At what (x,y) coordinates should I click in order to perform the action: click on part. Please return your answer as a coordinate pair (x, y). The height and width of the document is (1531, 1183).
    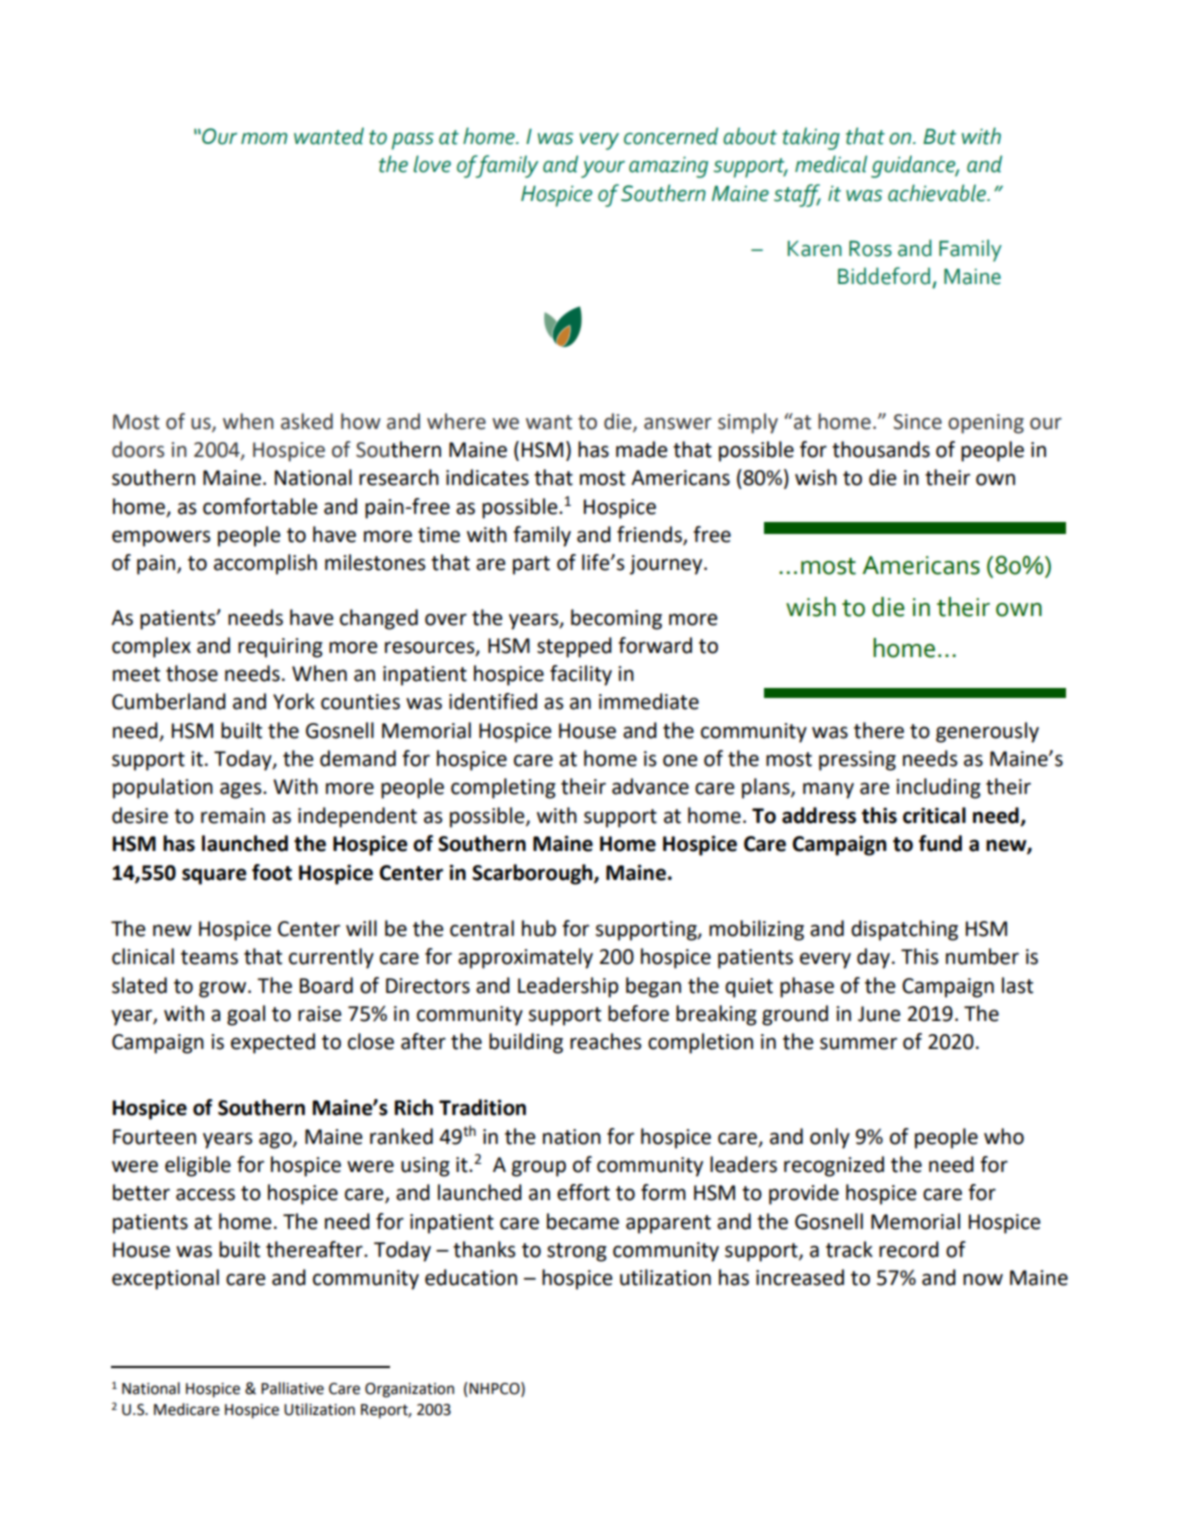
    Looking at the image, I should click on (531, 565).
